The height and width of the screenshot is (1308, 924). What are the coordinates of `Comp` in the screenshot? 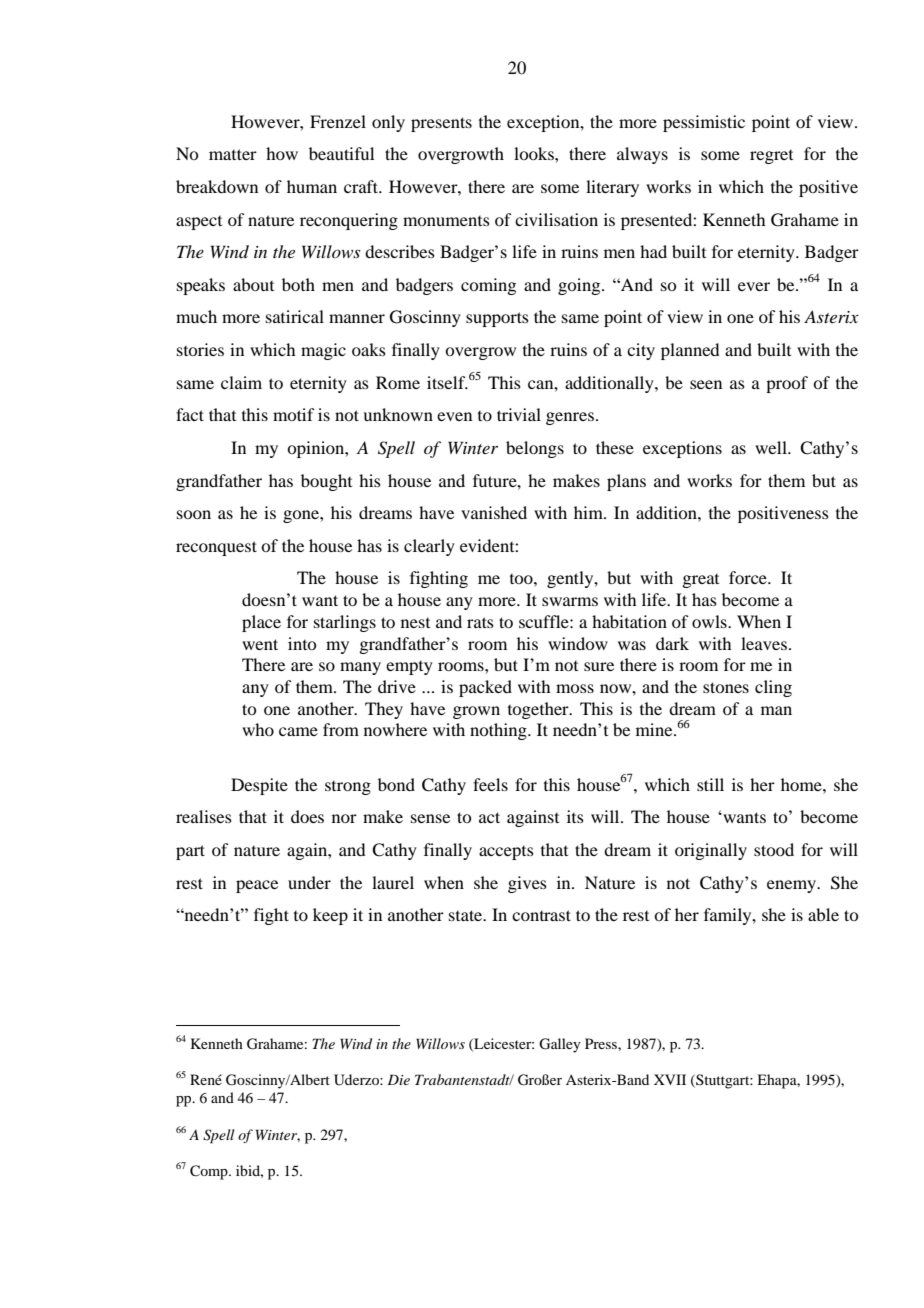 It's located at (210, 1172).
